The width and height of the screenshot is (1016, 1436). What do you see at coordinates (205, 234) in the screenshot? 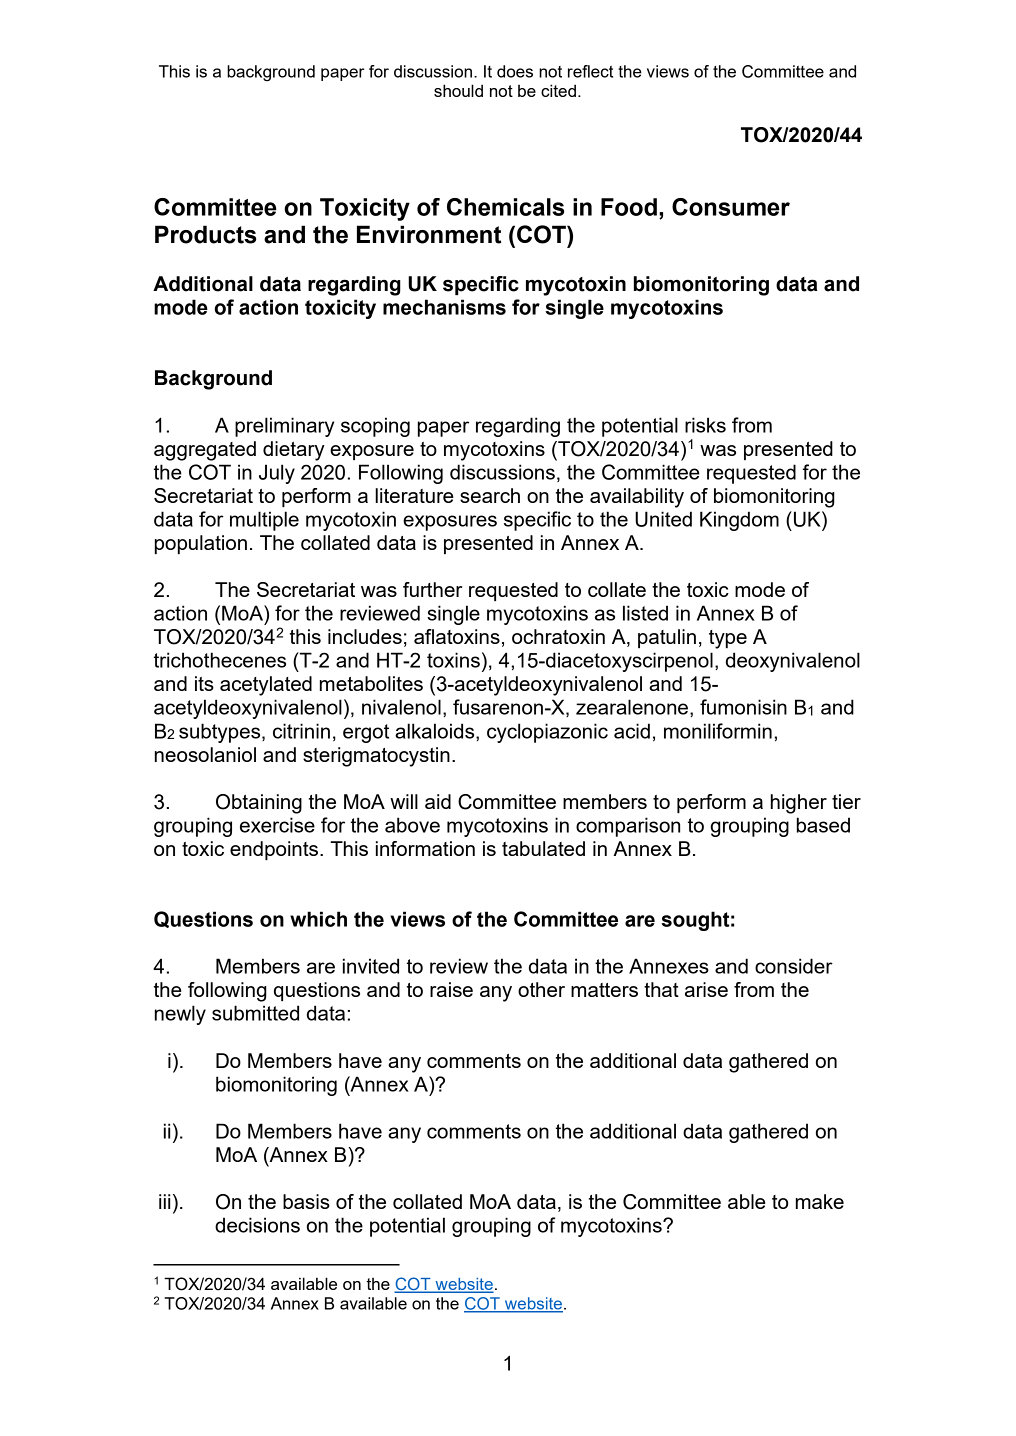
I see `Products` at bounding box center [205, 234].
